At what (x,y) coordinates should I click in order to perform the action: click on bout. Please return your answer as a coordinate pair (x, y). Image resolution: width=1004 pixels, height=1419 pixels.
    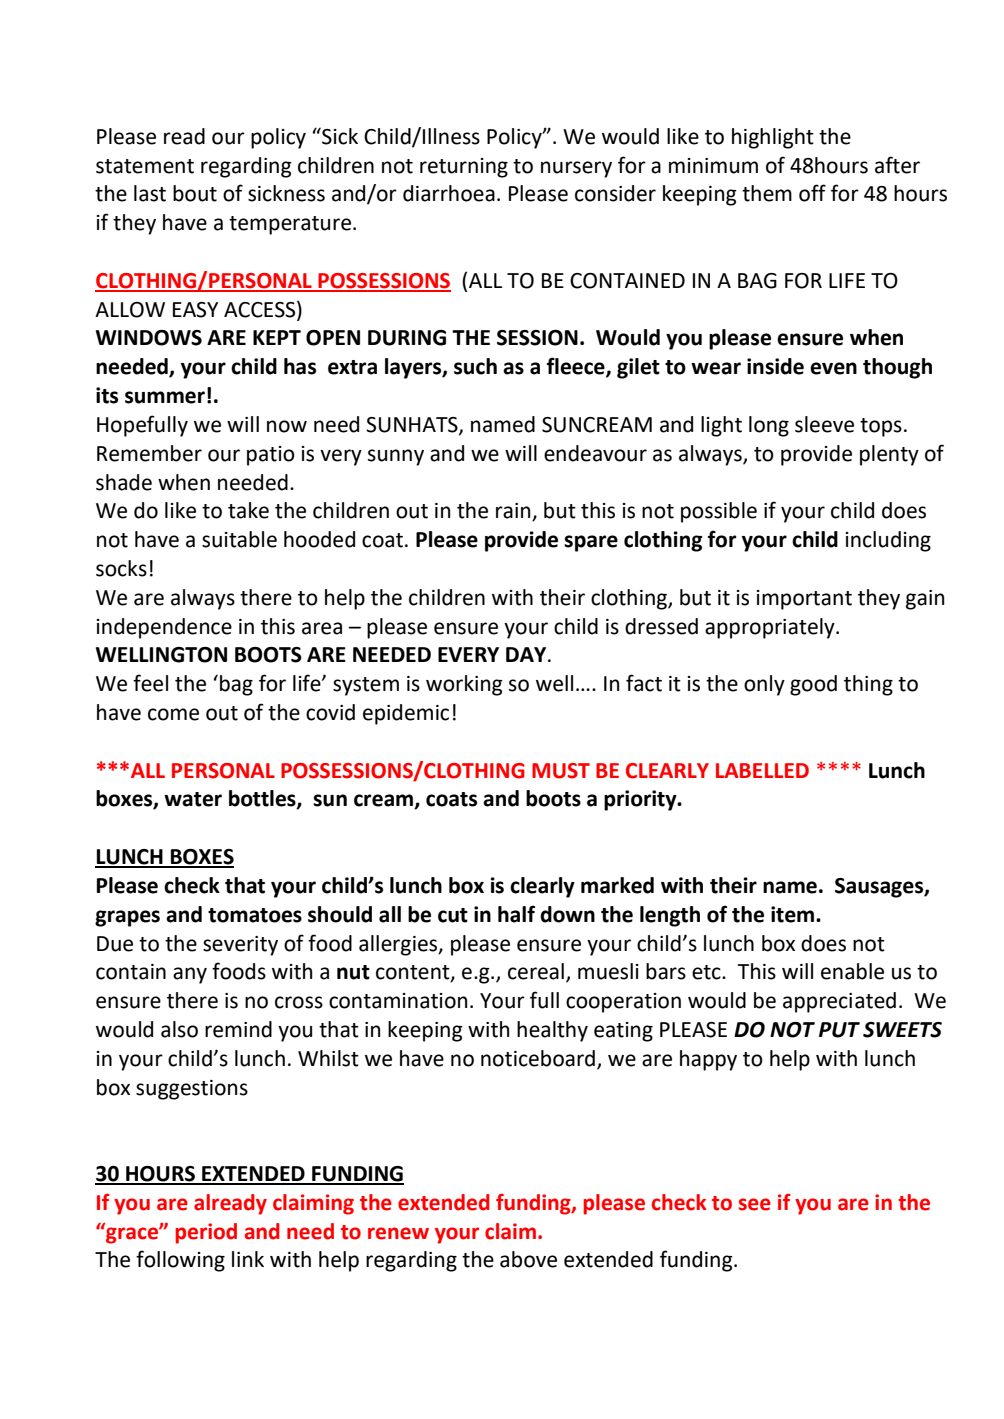
    Looking at the image, I should click on (195, 193).
